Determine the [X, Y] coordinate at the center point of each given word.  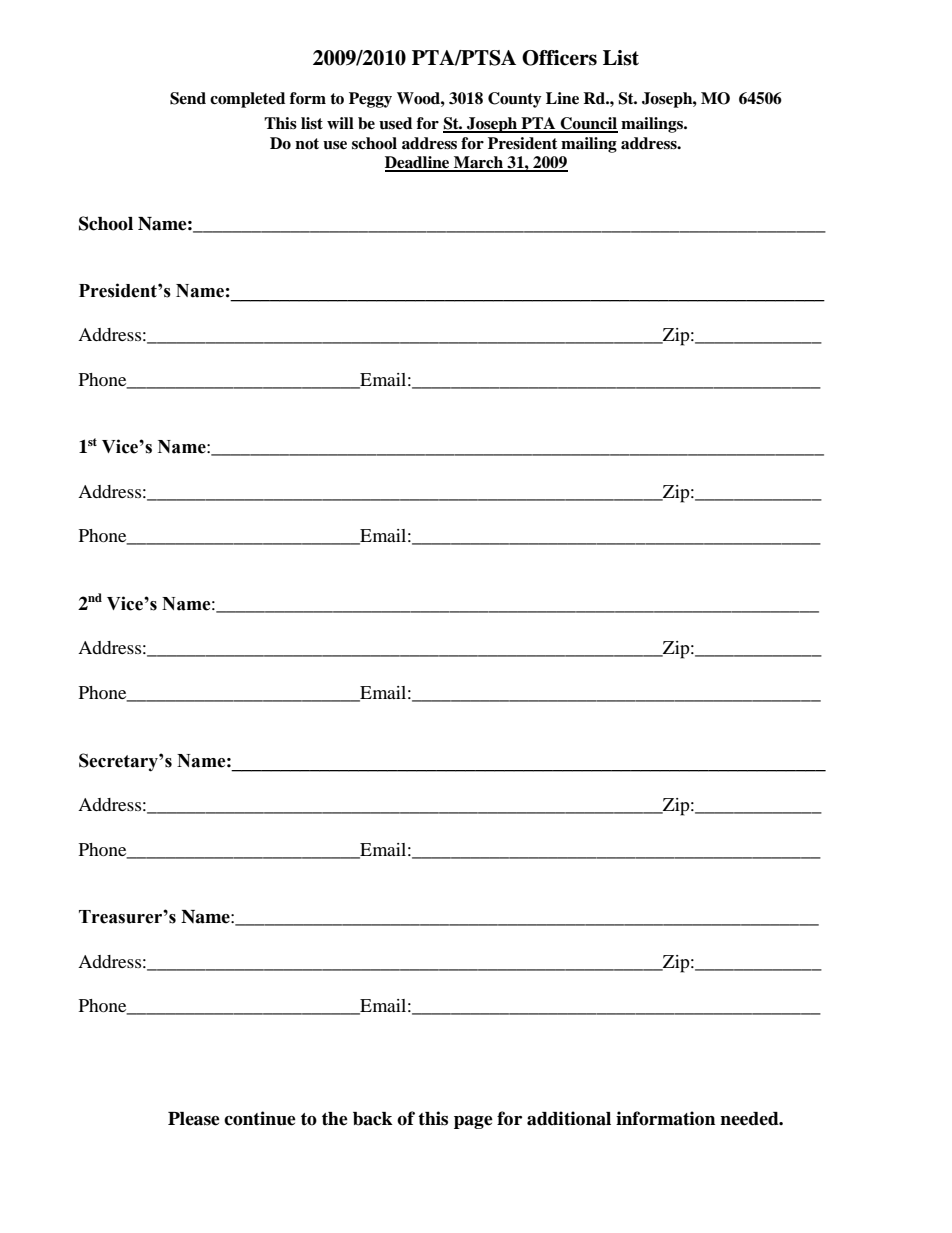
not [307, 144]
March [478, 163]
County [515, 100]
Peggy [370, 100]
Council [588, 124]
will [340, 123]
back [373, 1119]
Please [194, 1119]
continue [260, 1118]
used [395, 123]
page [473, 1122]
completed [247, 100]
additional [569, 1118]
